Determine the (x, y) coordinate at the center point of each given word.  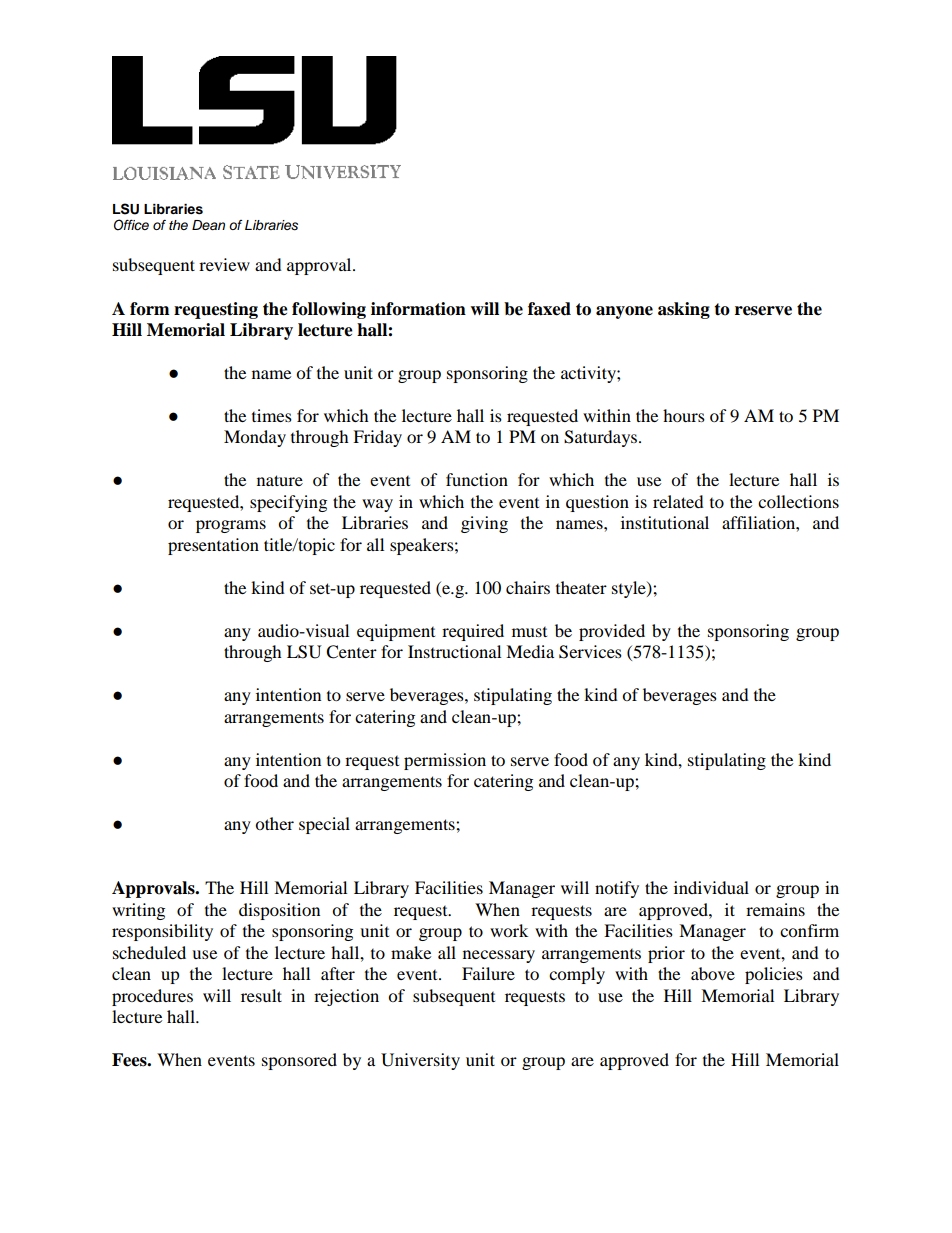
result (261, 995)
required (473, 632)
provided (612, 632)
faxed (549, 309)
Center (351, 652)
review (224, 264)
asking (684, 310)
